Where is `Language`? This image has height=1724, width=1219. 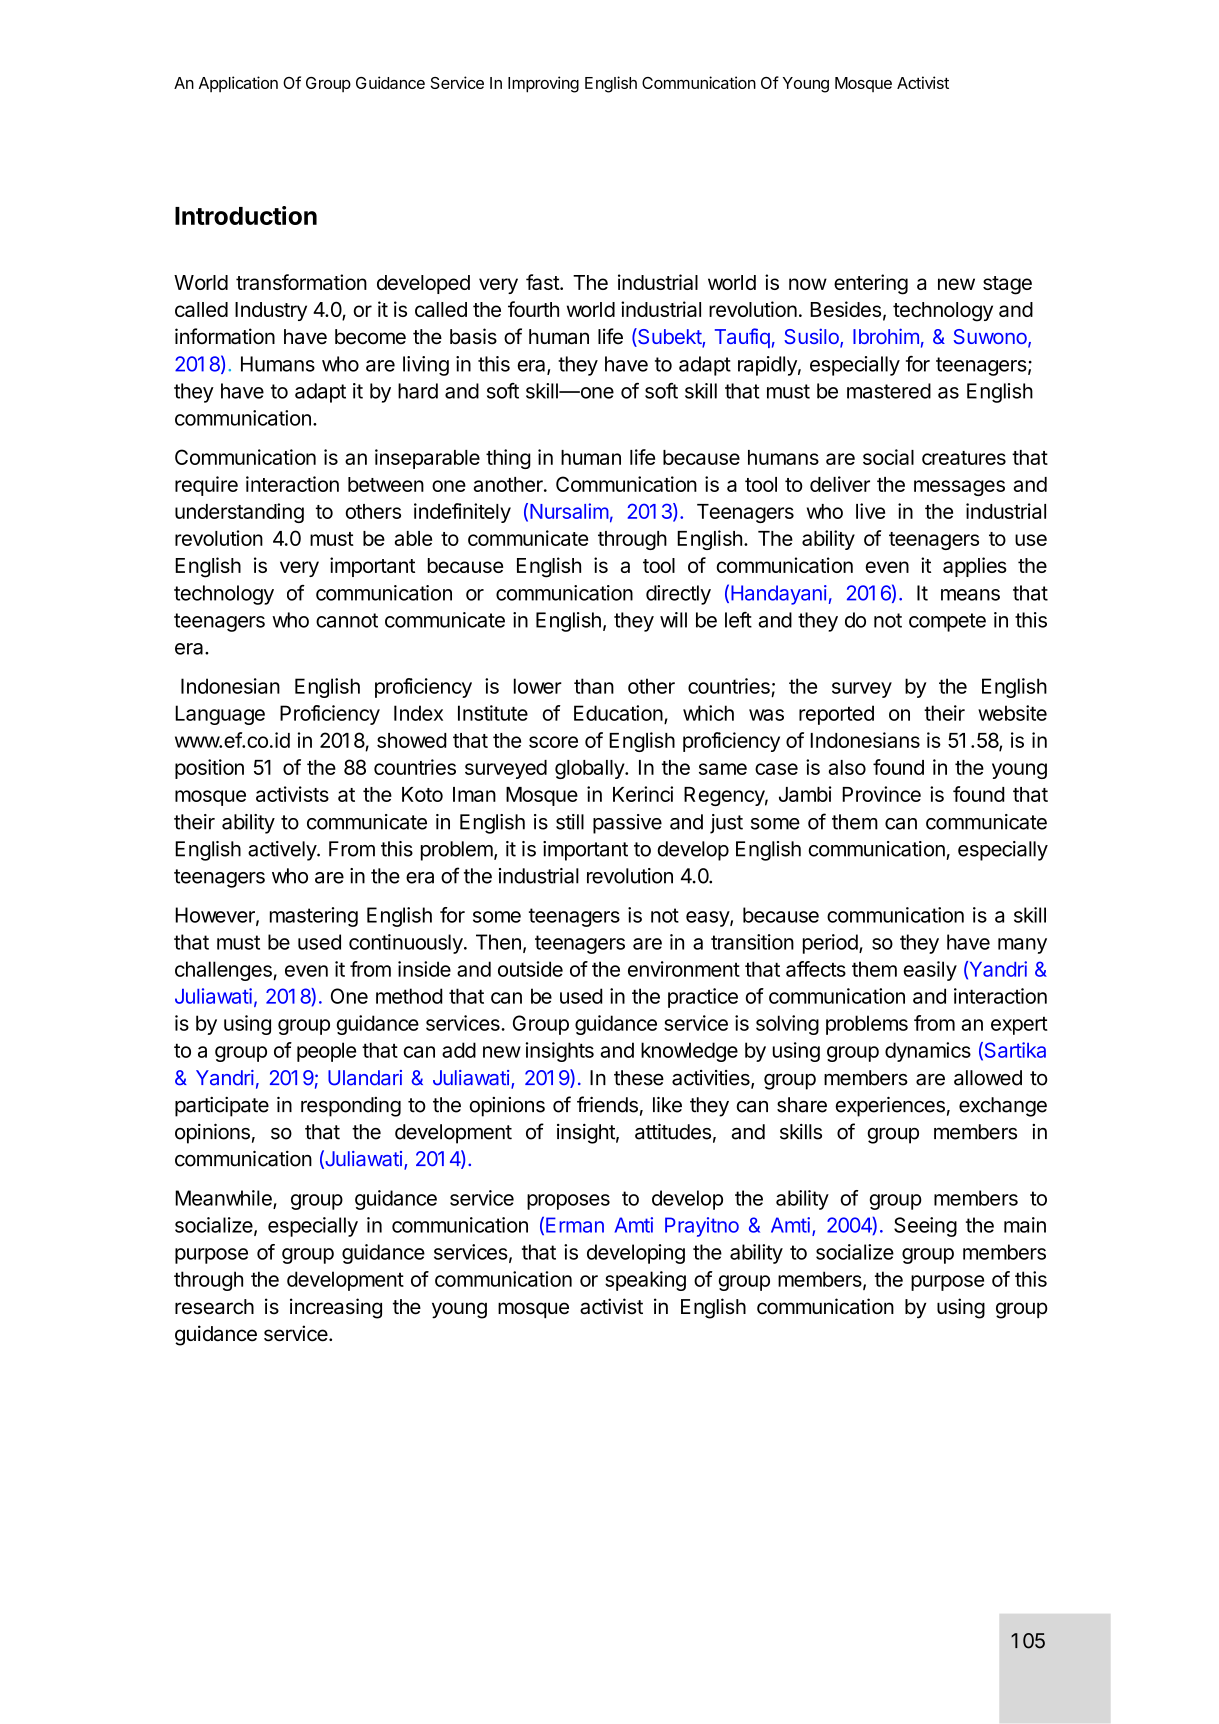
Language is located at coordinates (220, 715).
